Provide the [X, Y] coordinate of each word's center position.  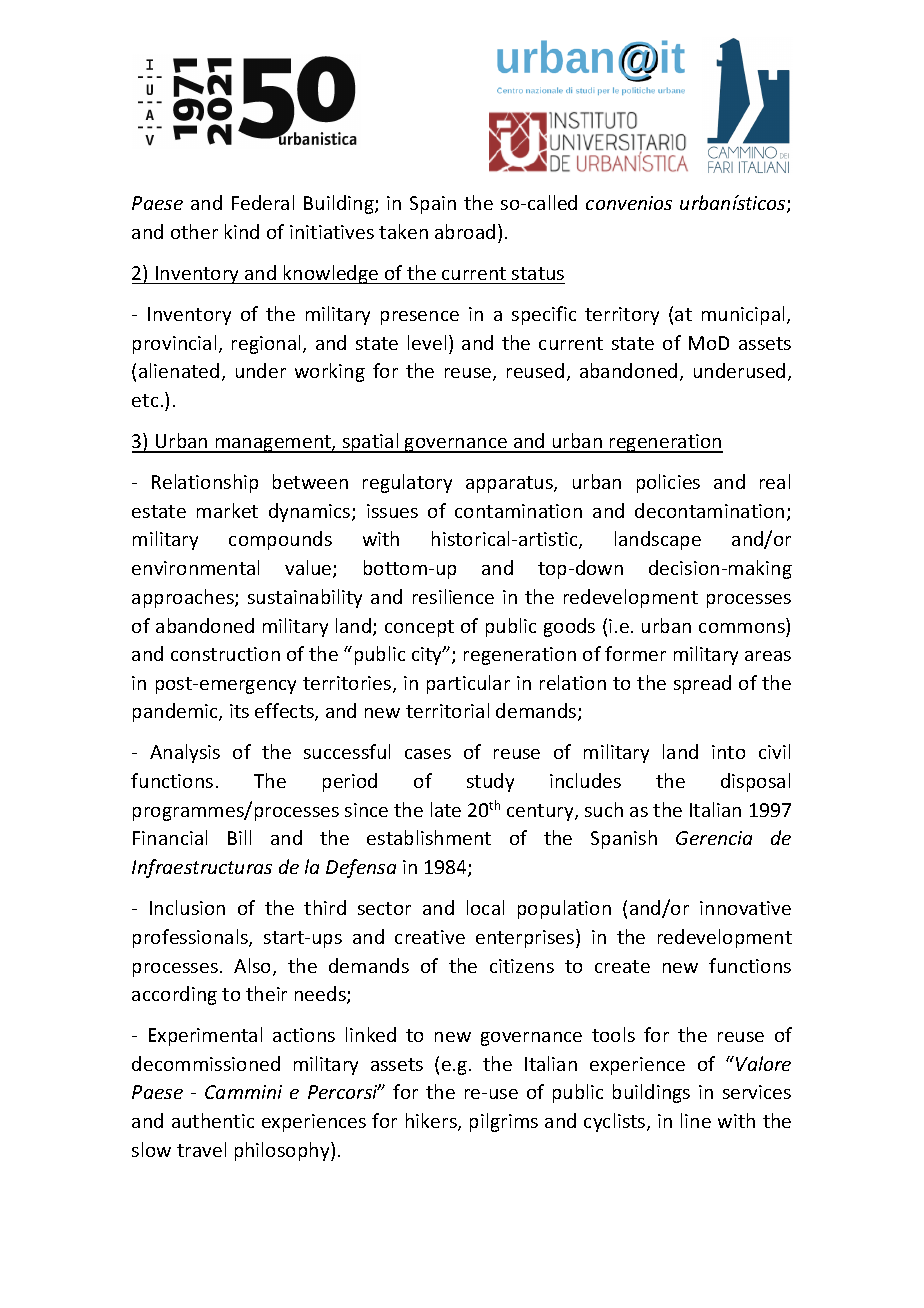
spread [702, 684]
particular [468, 684]
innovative [745, 908]
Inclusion [187, 907]
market [227, 510]
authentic [213, 1120]
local [485, 907]
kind [242, 231]
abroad [465, 231]
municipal [745, 315]
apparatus [510, 484]
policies [668, 483]
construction [225, 654]
